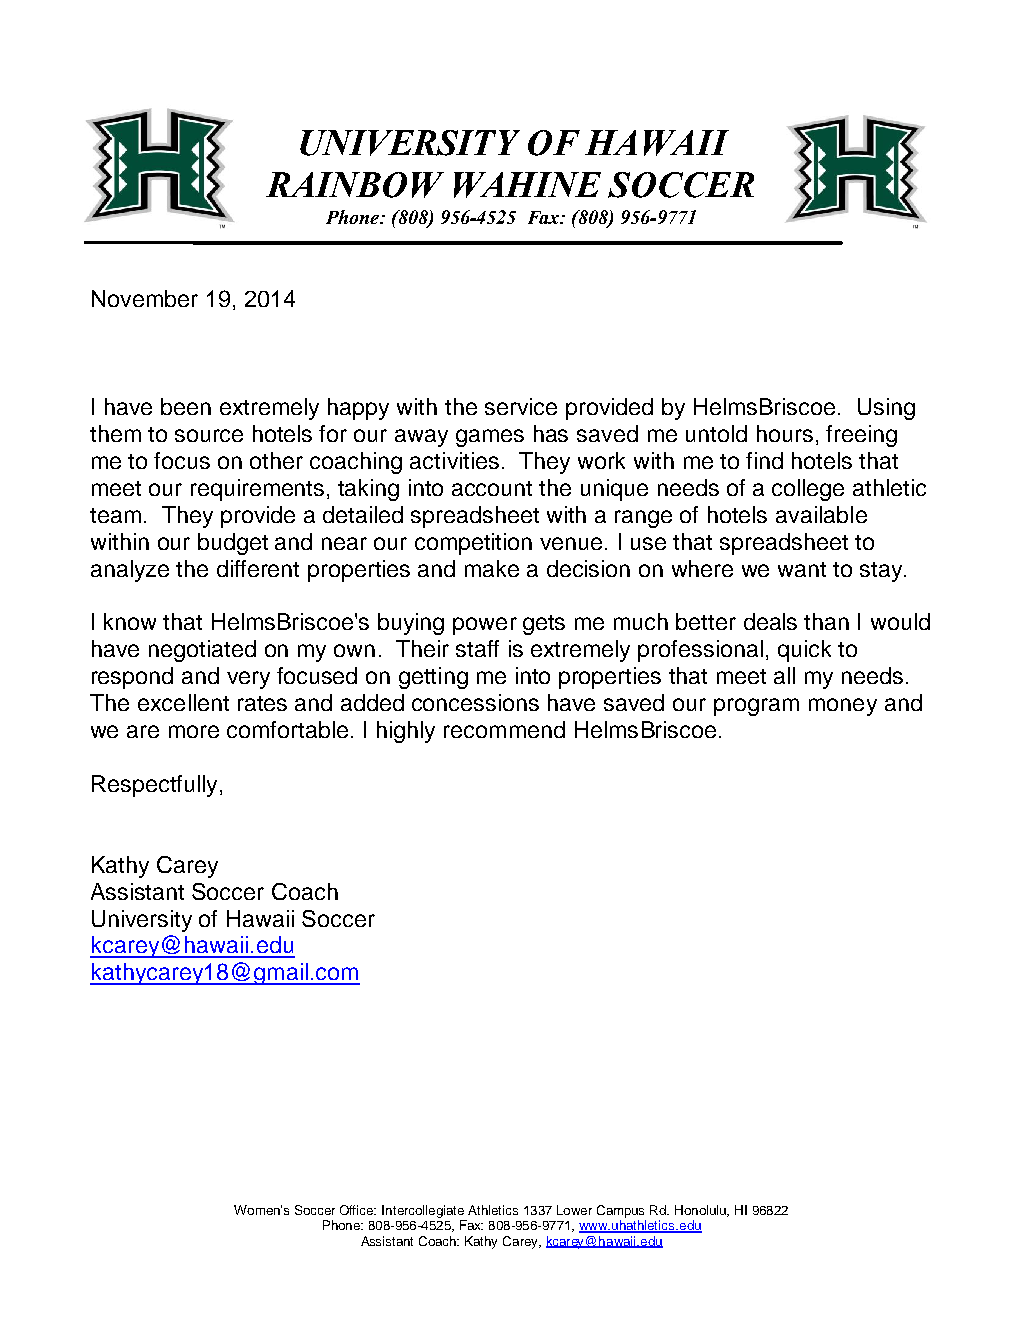  What do you see at coordinates (886, 409) in the document?
I see `Using` at bounding box center [886, 409].
